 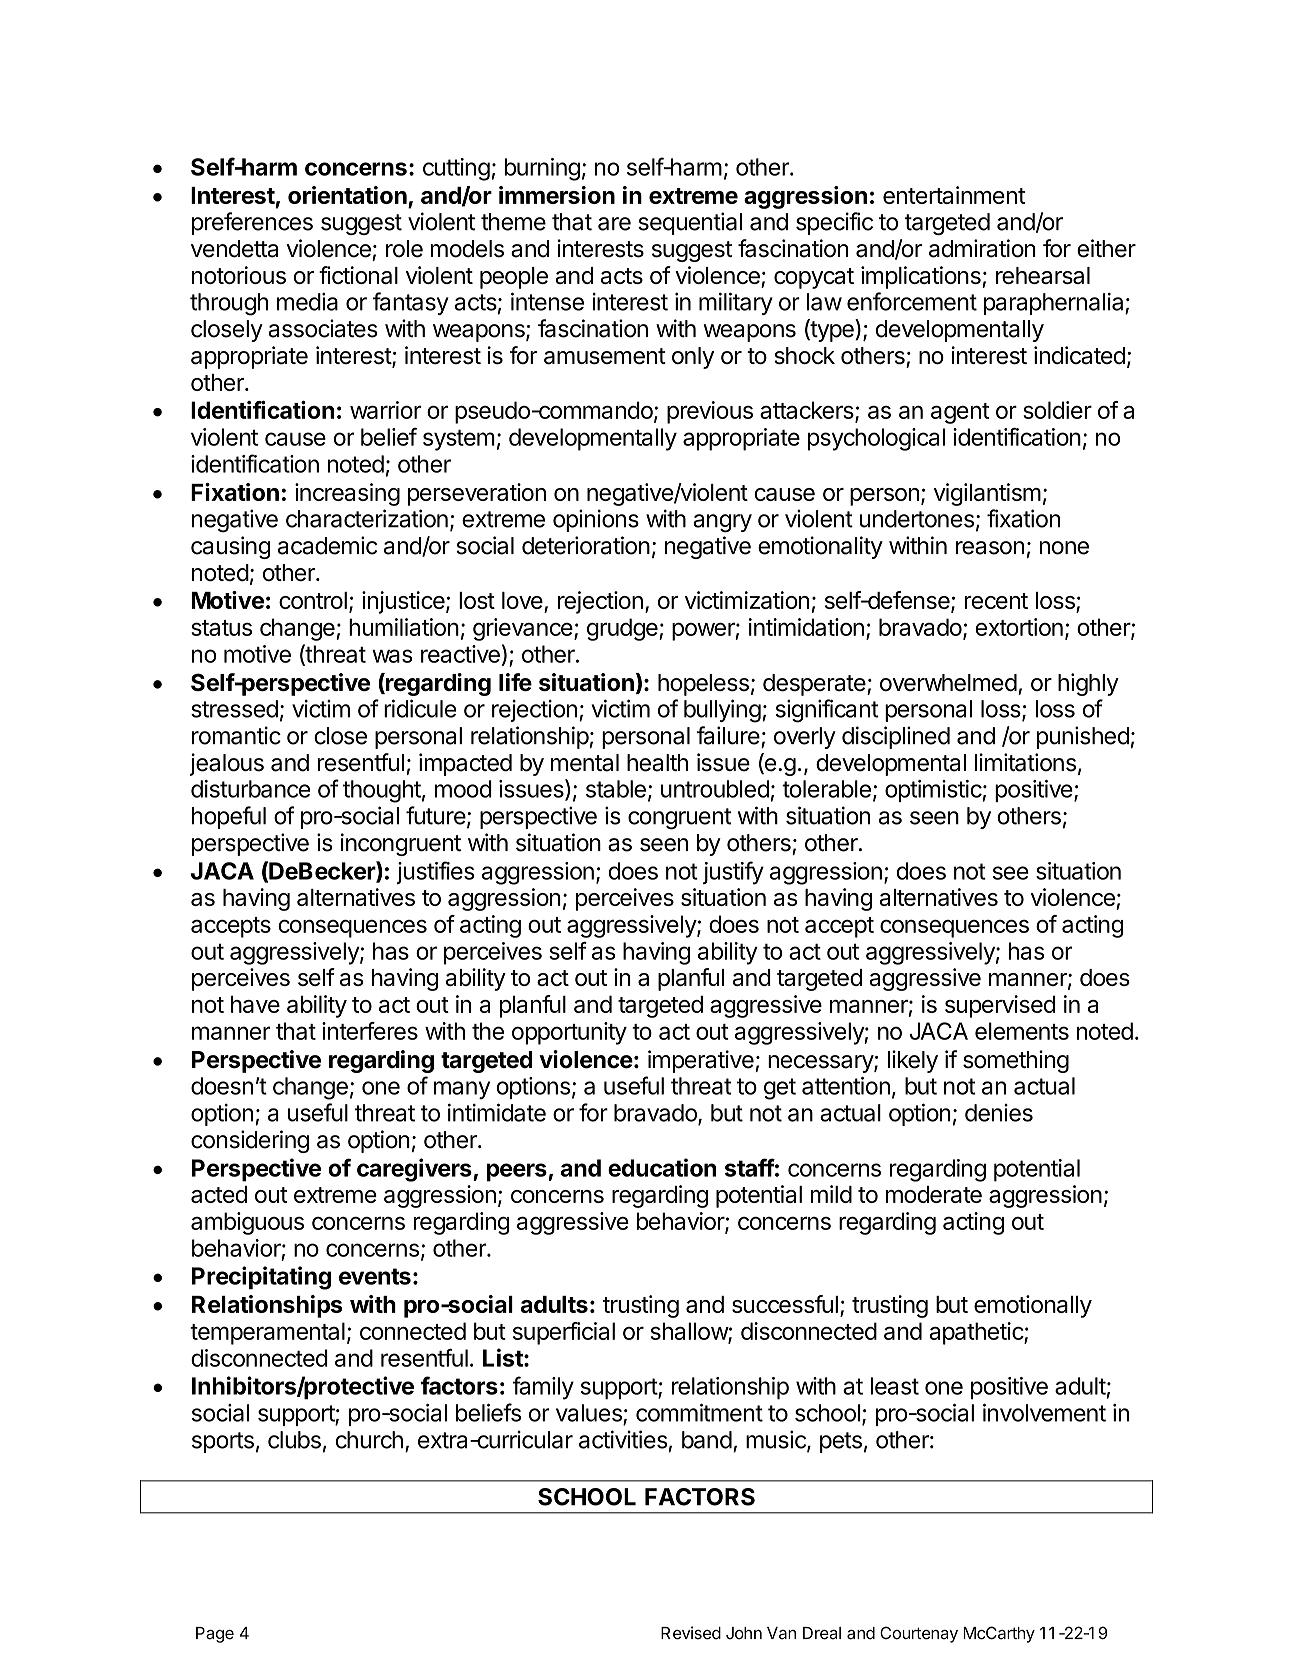 What do you see at coordinates (982, 248) in the screenshot?
I see `admiration` at bounding box center [982, 248].
